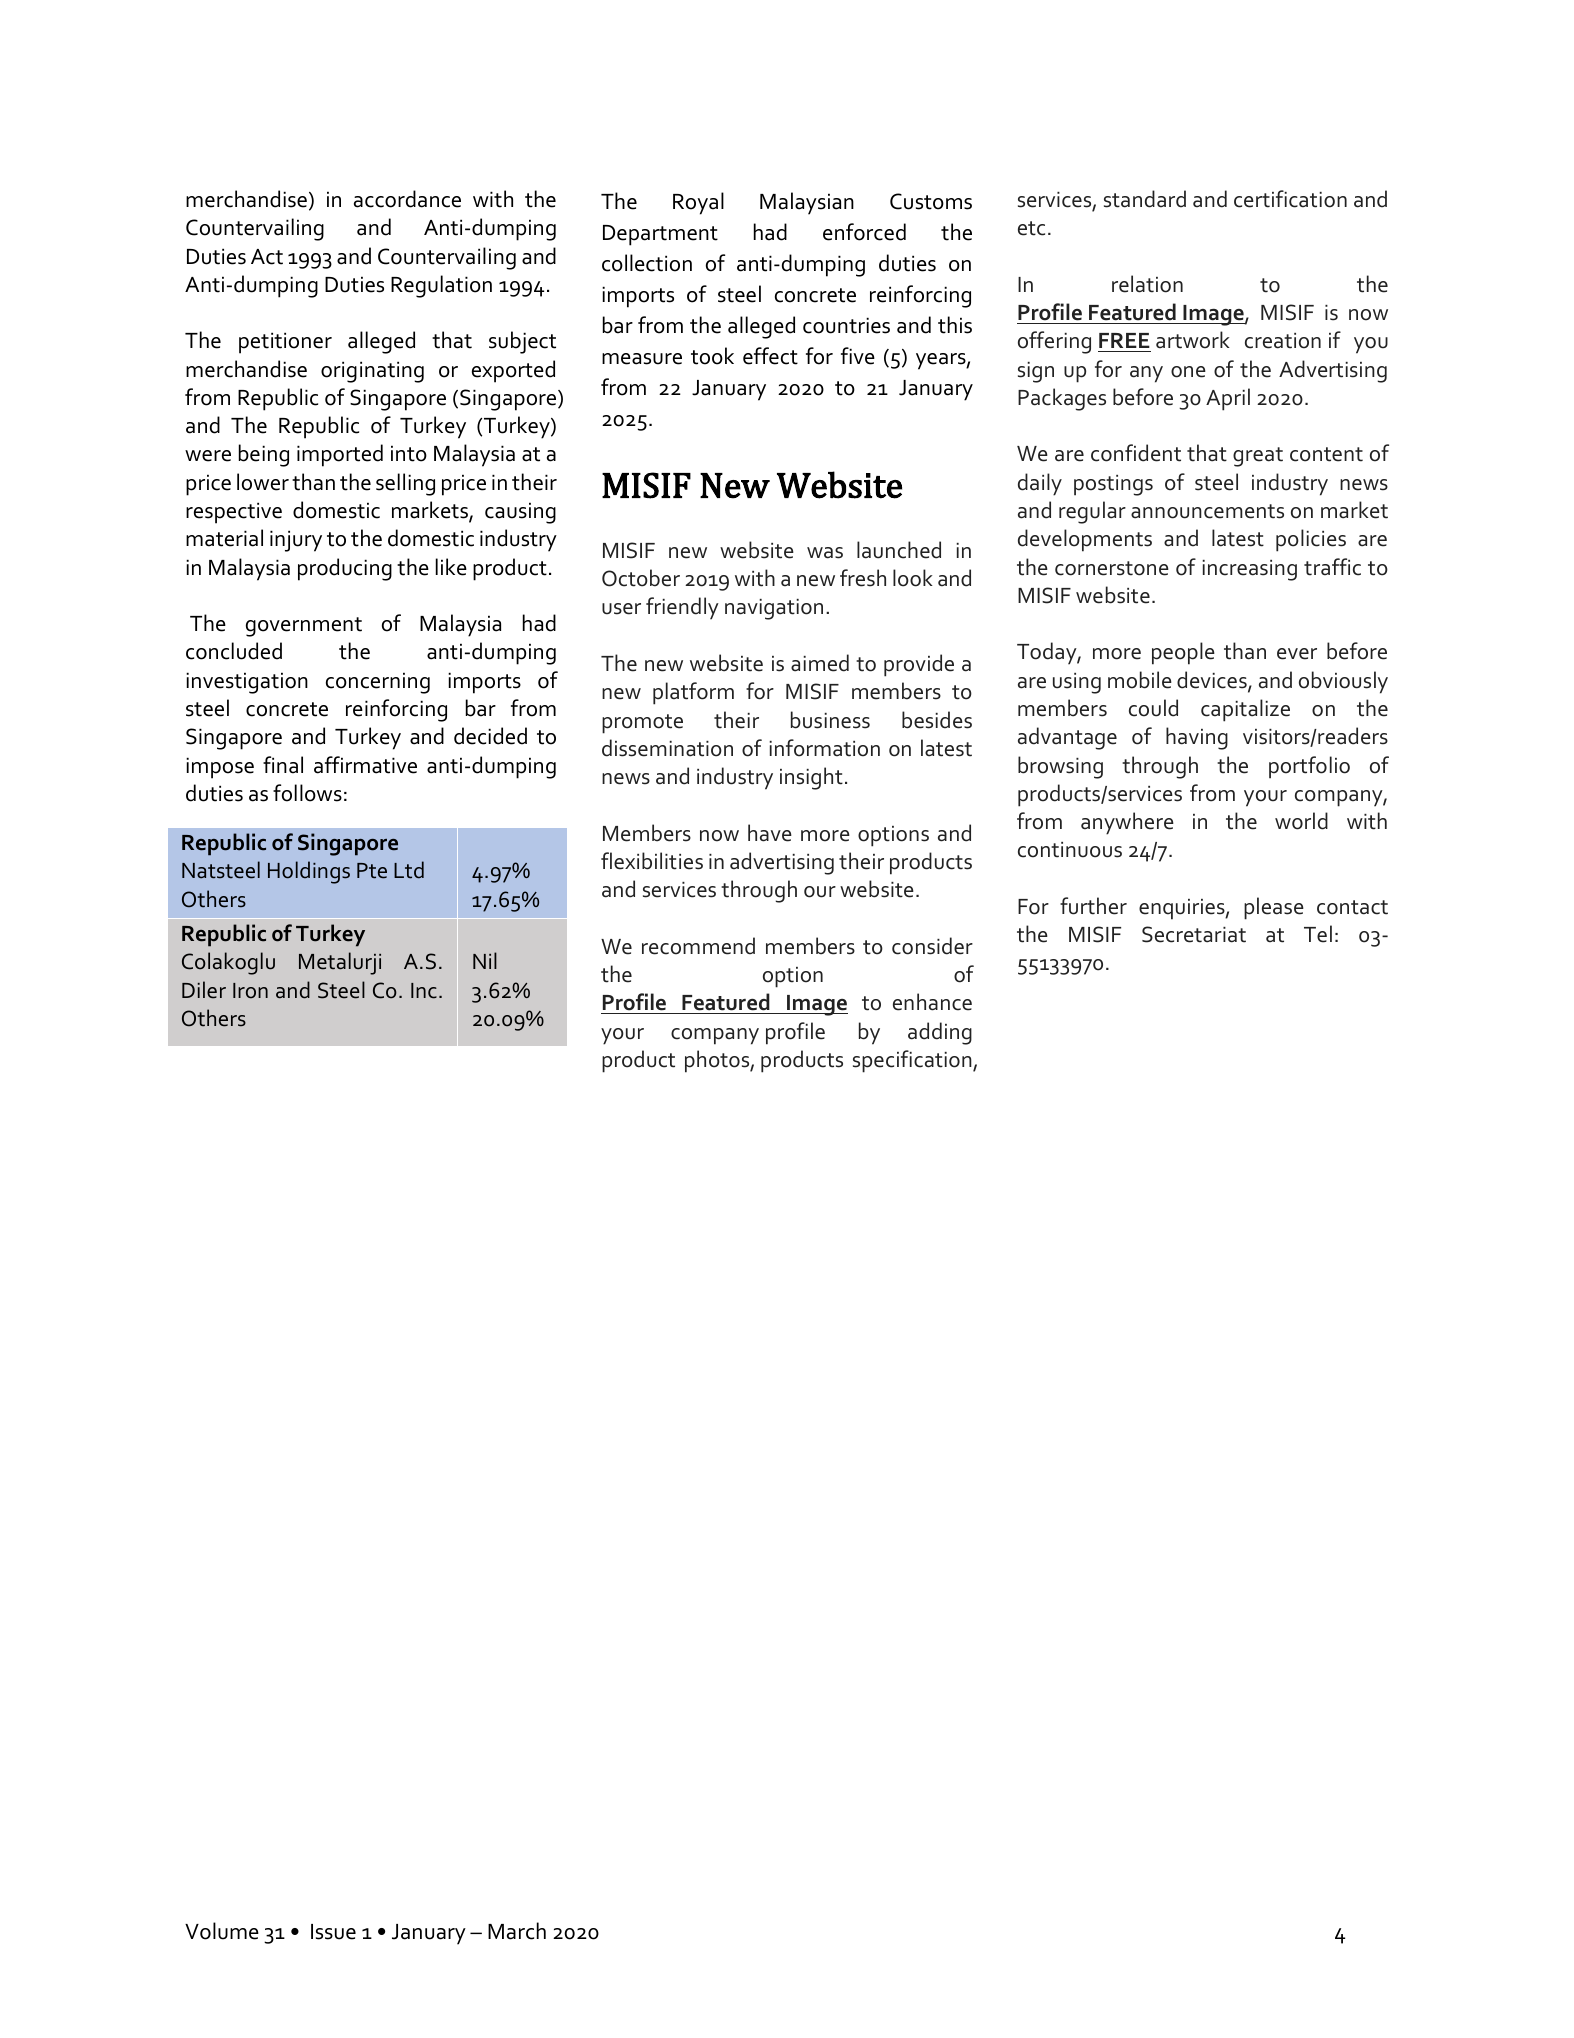 The height and width of the screenshot is (2038, 1574). I want to click on relation, so click(1147, 284).
